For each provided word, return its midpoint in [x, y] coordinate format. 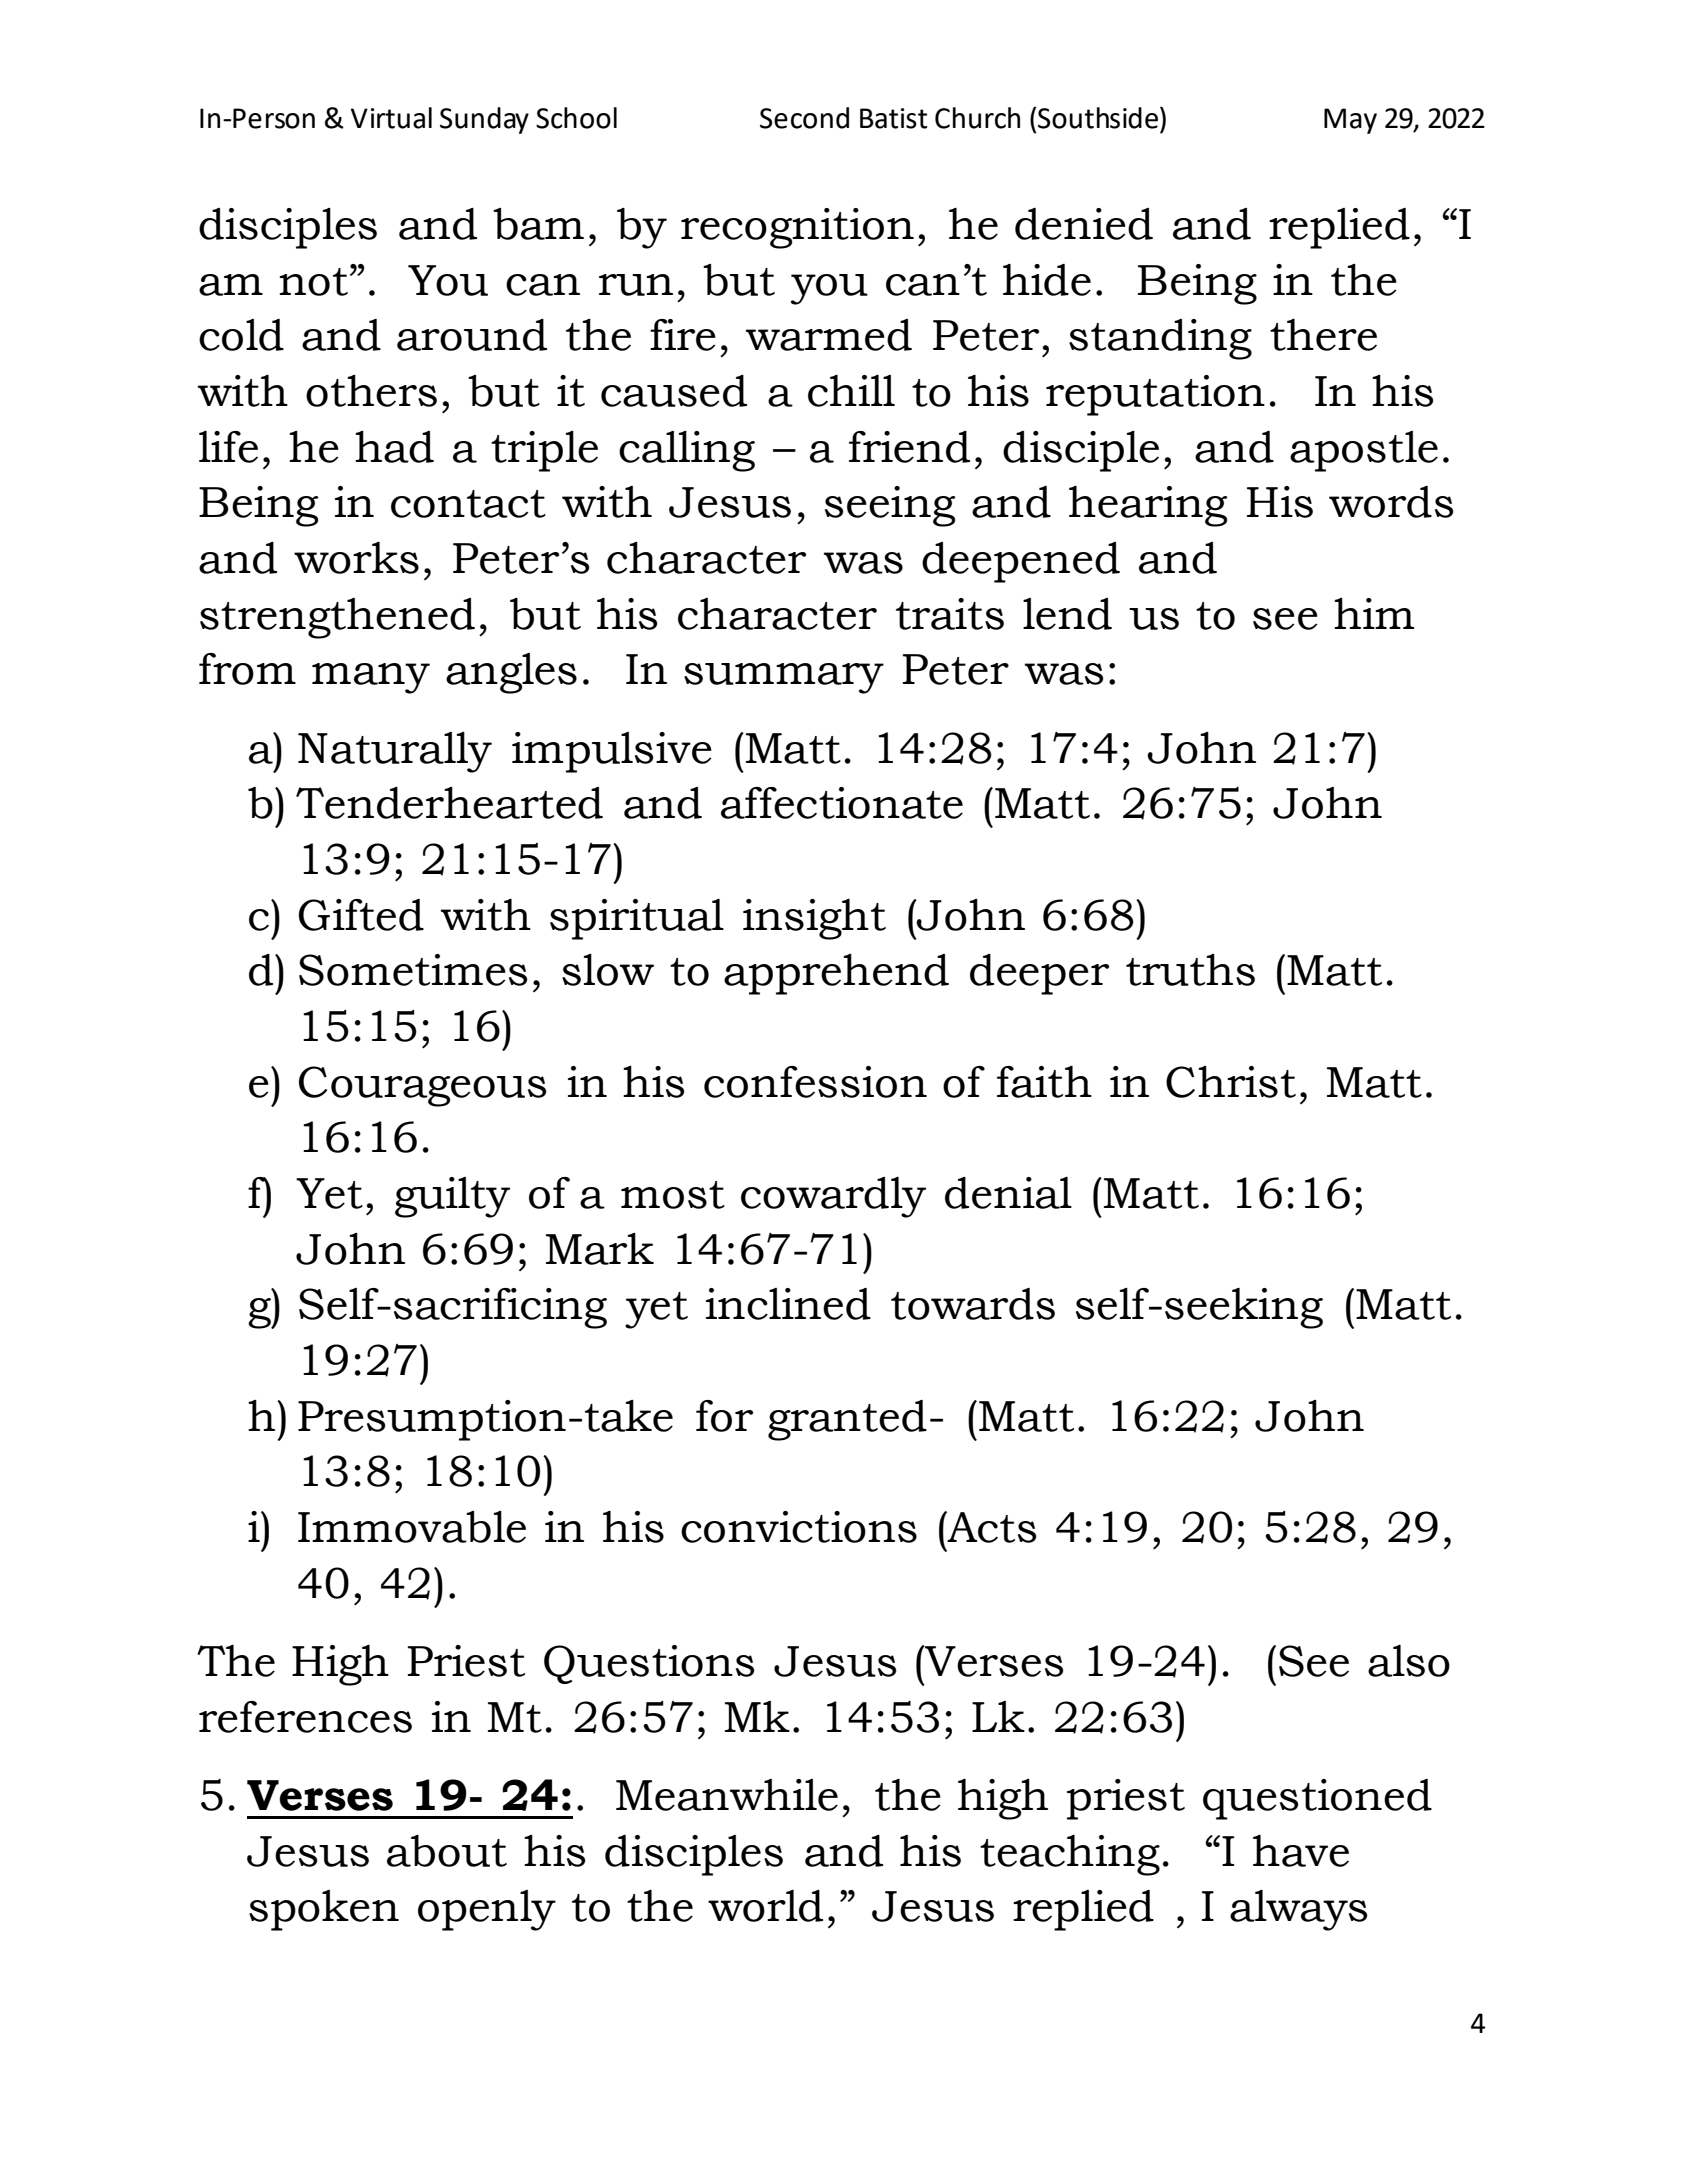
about [447, 1851]
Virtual [391, 118]
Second [804, 118]
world [765, 1906]
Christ [1231, 1082]
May [1350, 121]
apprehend [836, 974]
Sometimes [413, 970]
